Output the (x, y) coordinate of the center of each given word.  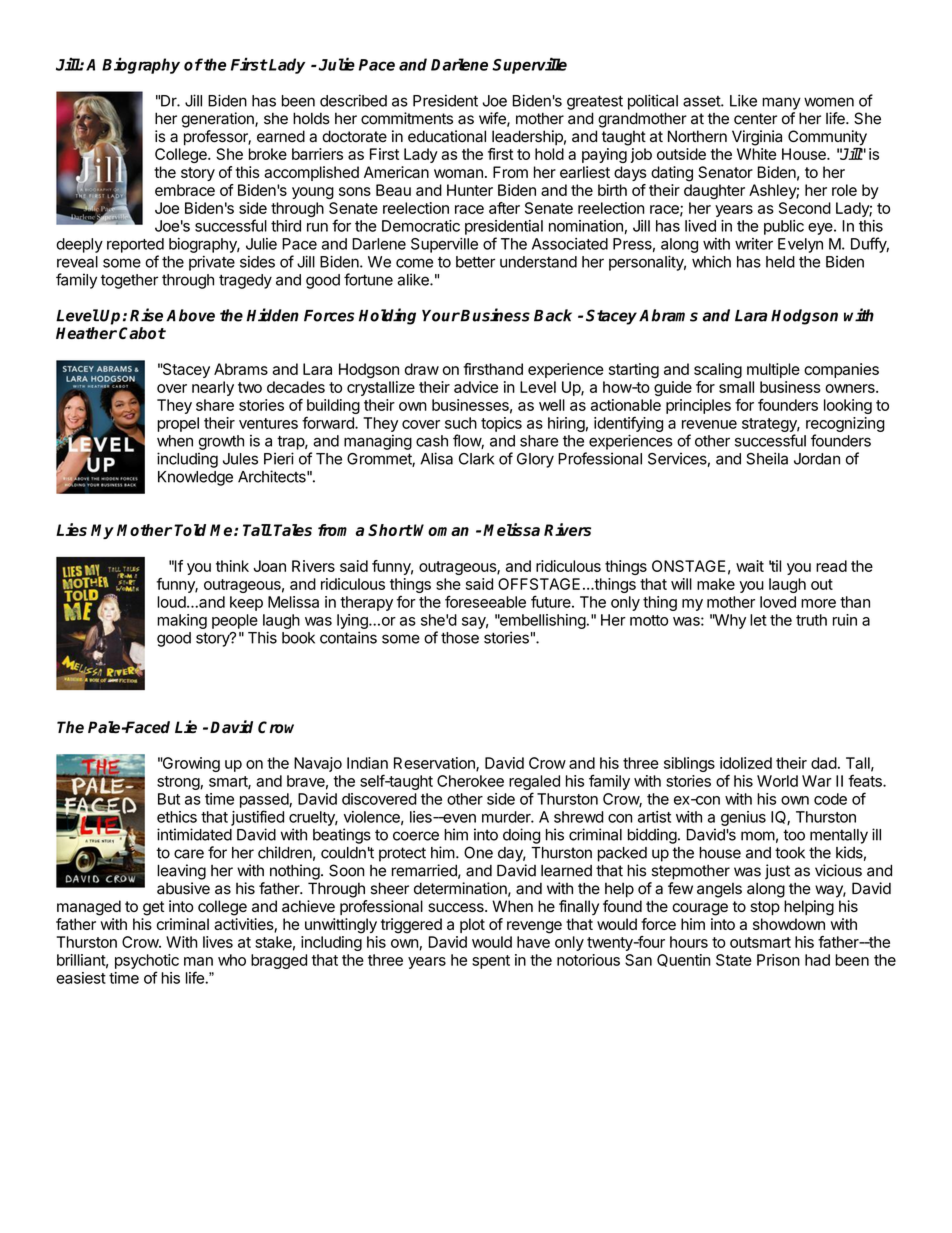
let (758, 620)
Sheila (767, 458)
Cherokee (470, 781)
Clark (476, 459)
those (460, 638)
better (475, 262)
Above (190, 315)
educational (447, 136)
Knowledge (195, 478)
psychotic (147, 961)
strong (179, 783)
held (780, 262)
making (182, 621)
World (777, 781)
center (755, 119)
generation (219, 120)
